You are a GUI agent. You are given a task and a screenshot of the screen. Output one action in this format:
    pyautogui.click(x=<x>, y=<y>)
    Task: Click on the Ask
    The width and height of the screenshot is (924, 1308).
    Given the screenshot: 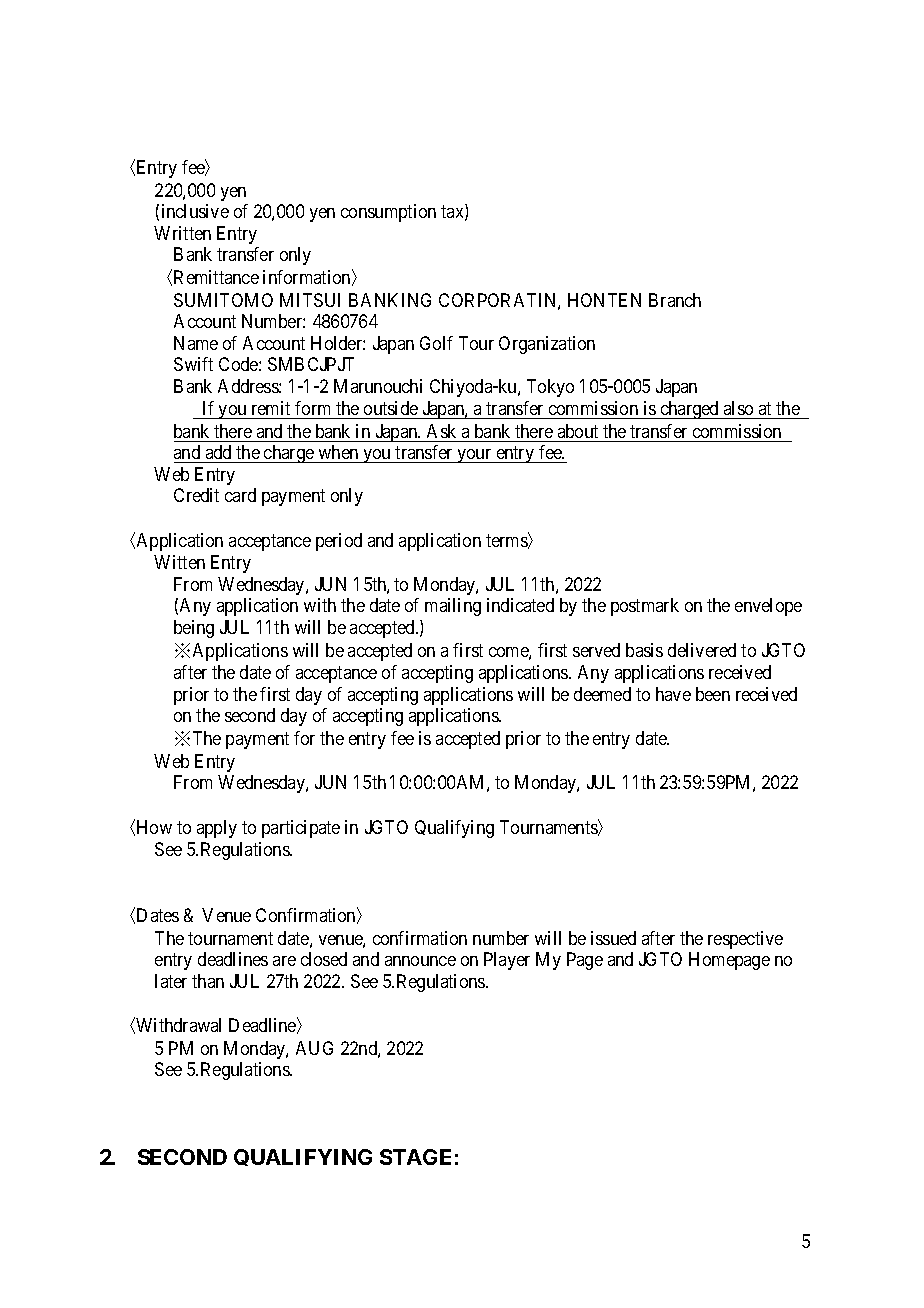 What is the action you would take?
    pyautogui.click(x=441, y=431)
